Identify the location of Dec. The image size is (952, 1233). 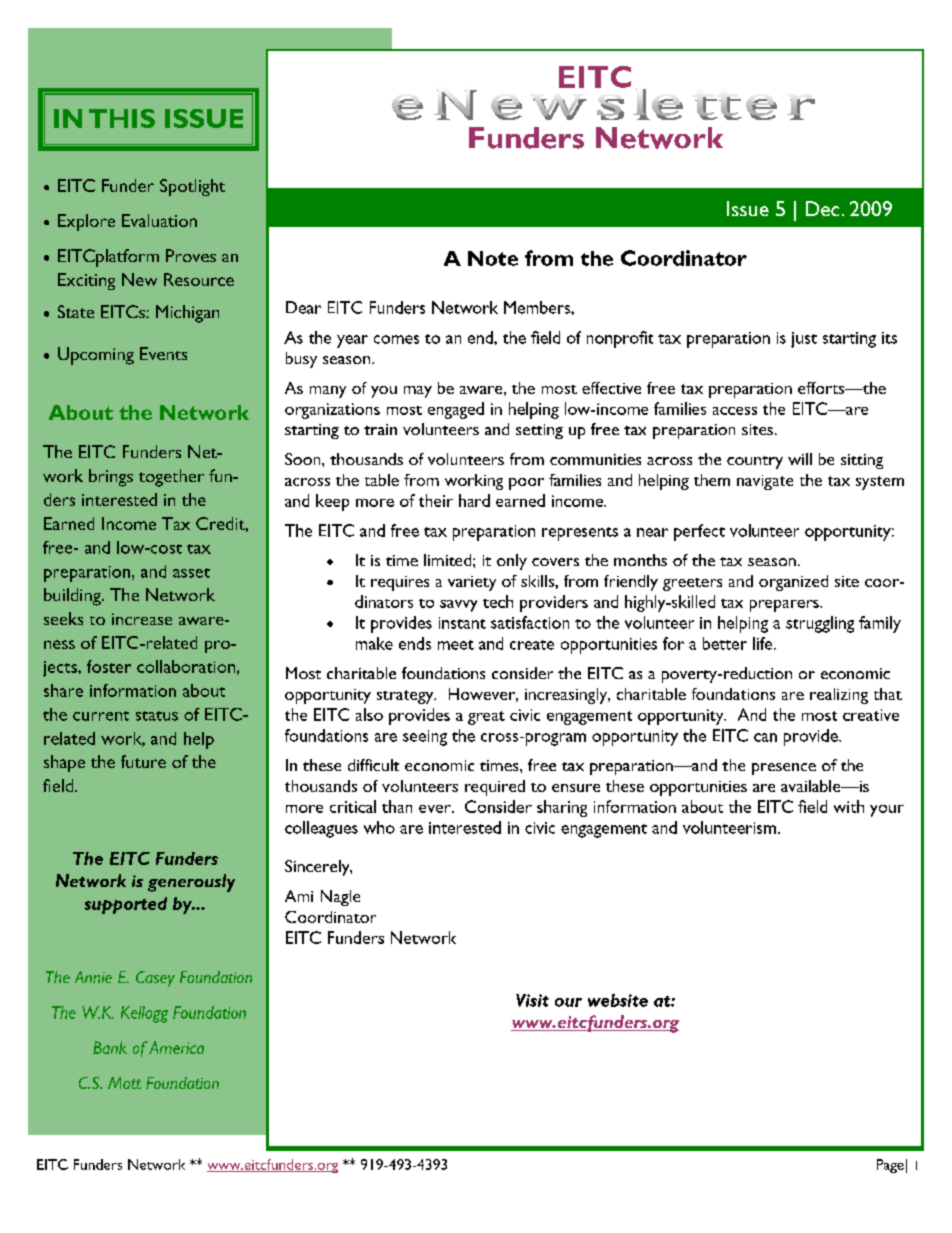
(822, 208).
